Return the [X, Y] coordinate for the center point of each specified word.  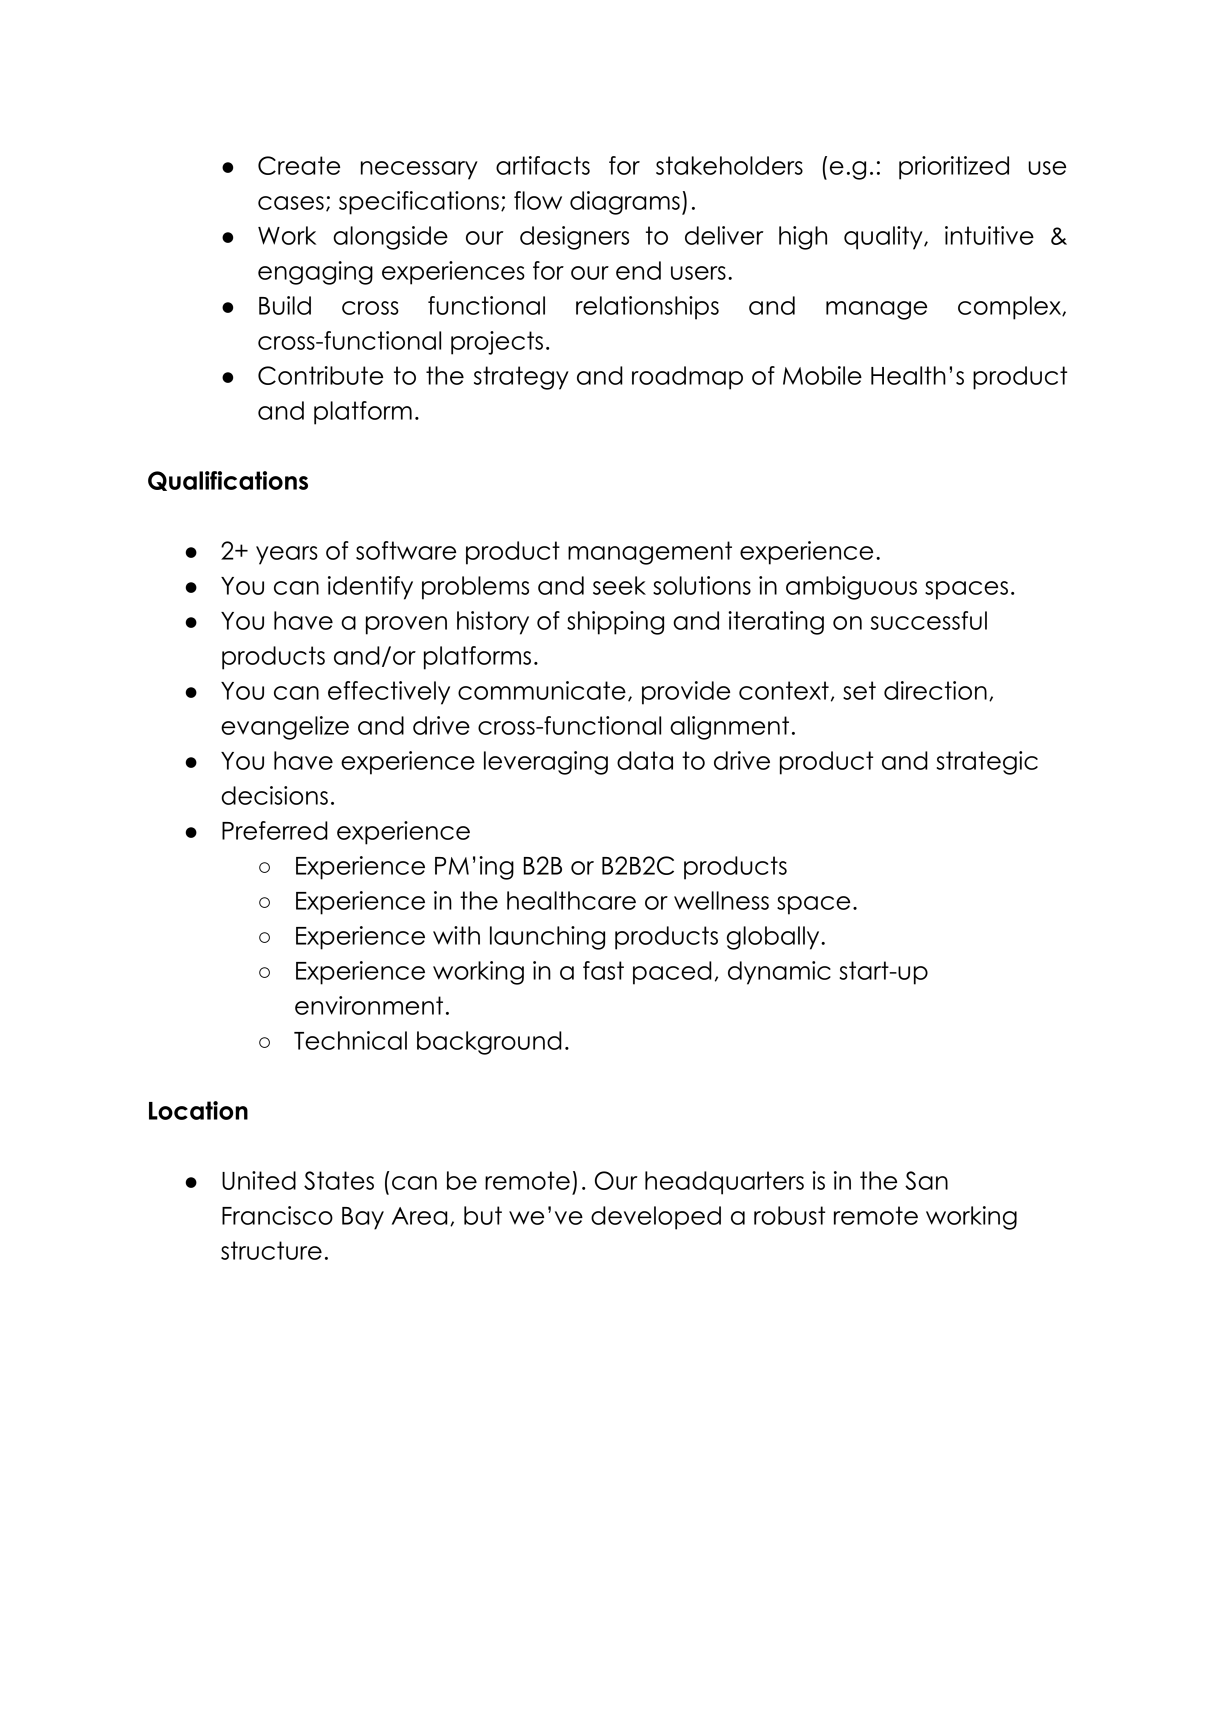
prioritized [954, 168]
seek [619, 585]
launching [547, 938]
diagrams [625, 203]
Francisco [277, 1215]
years [287, 555]
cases [291, 203]
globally [774, 938]
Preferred [275, 830]
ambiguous [851, 588]
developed [656, 1218]
